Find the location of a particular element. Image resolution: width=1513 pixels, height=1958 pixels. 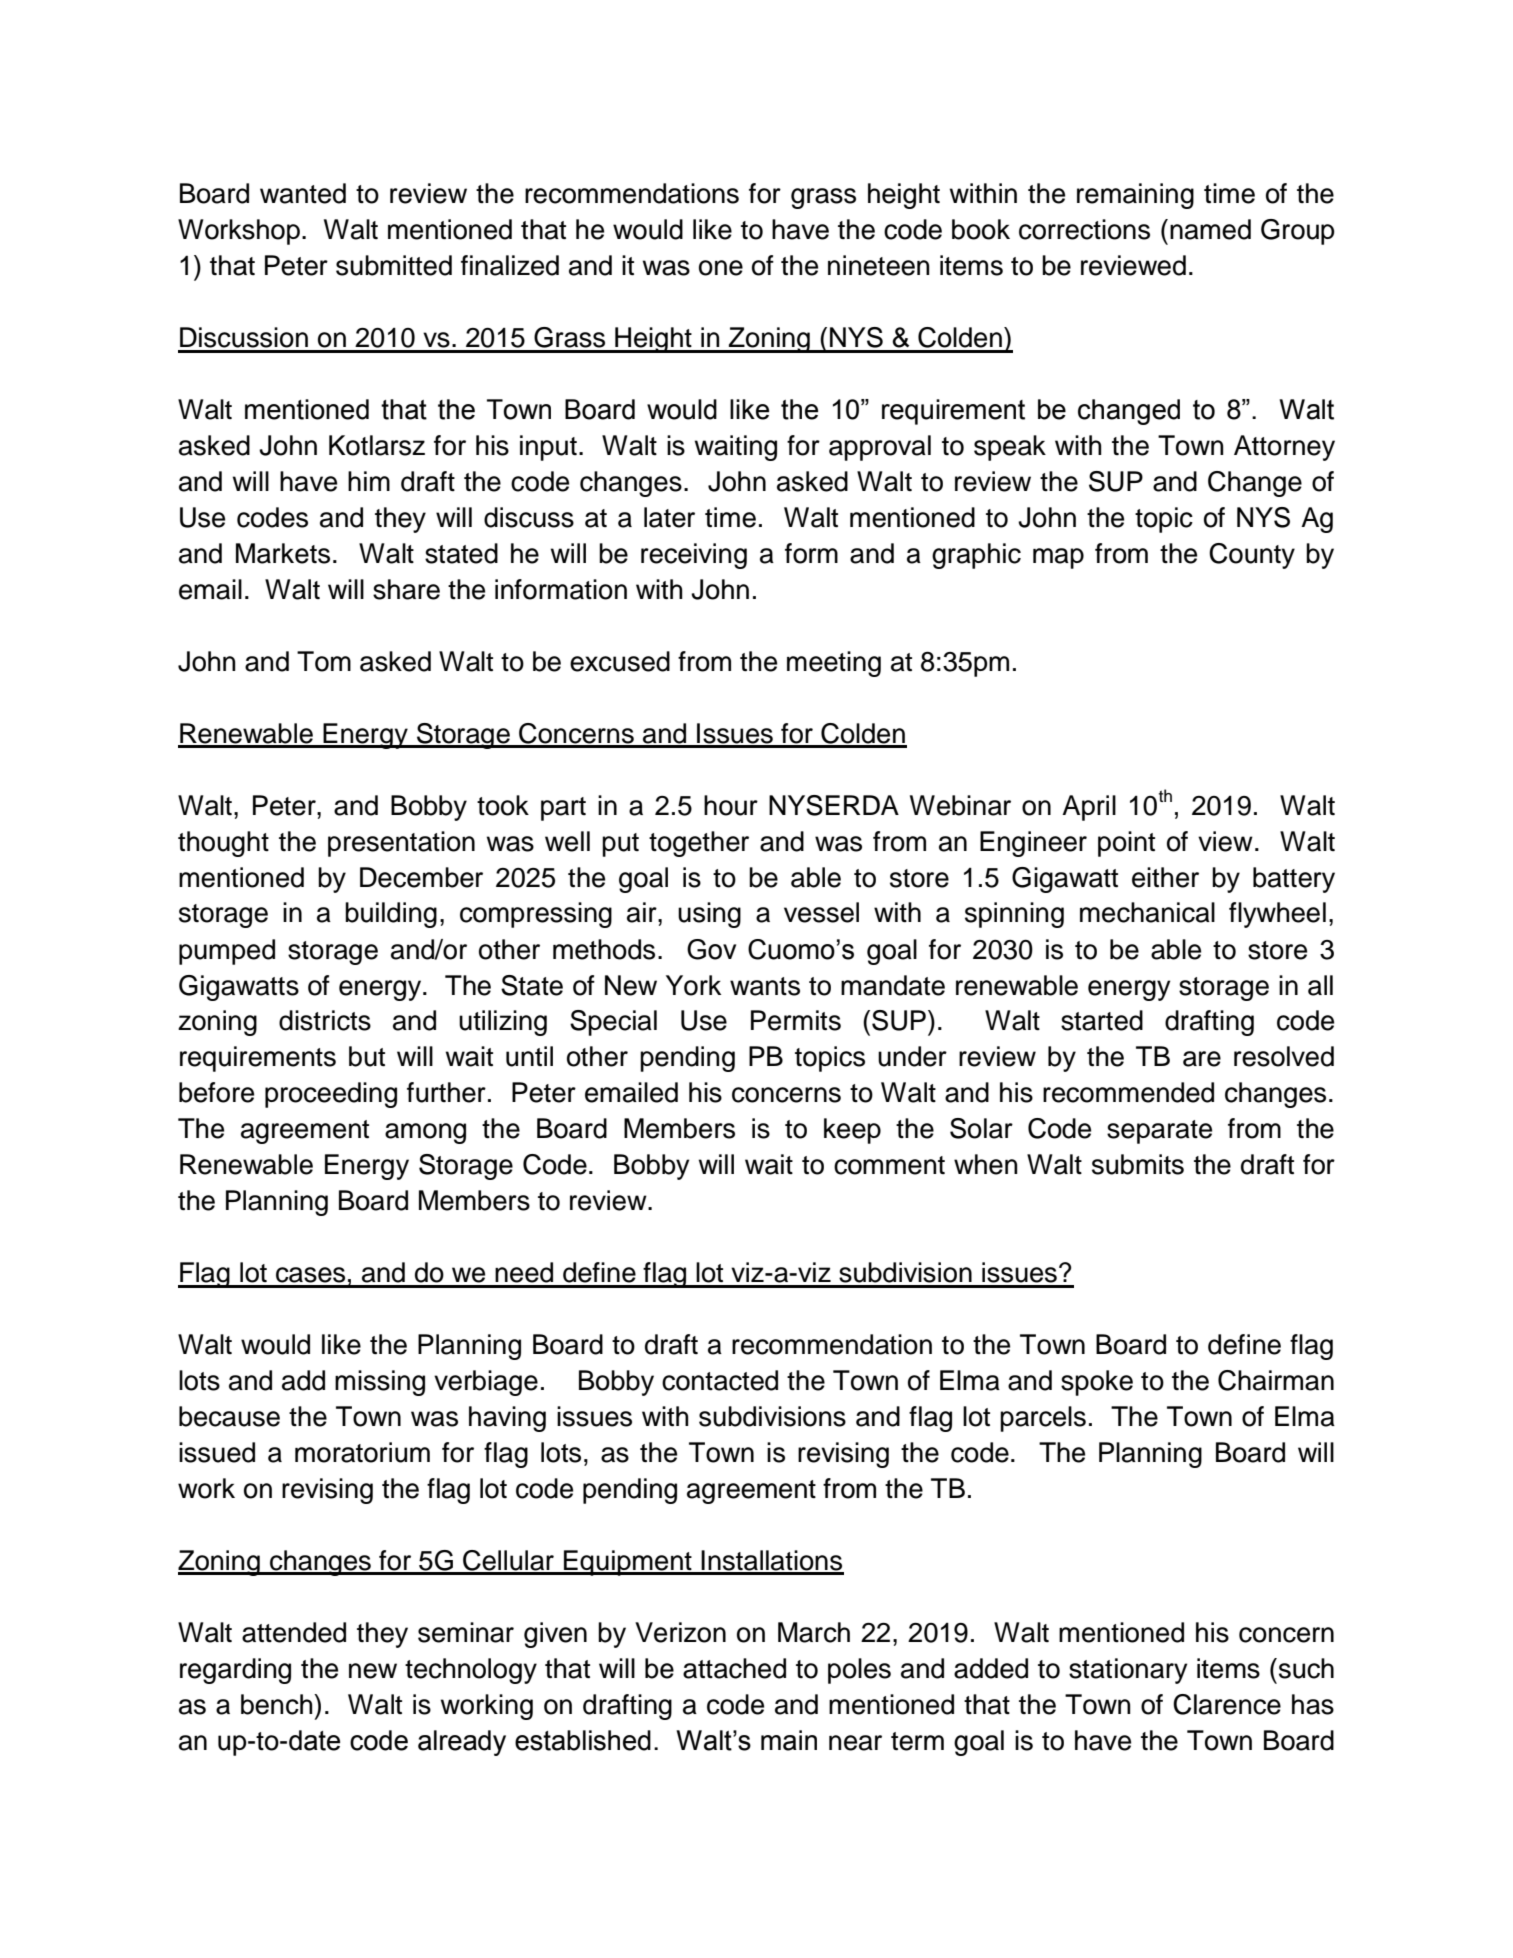

contacted is located at coordinates (720, 1380).
